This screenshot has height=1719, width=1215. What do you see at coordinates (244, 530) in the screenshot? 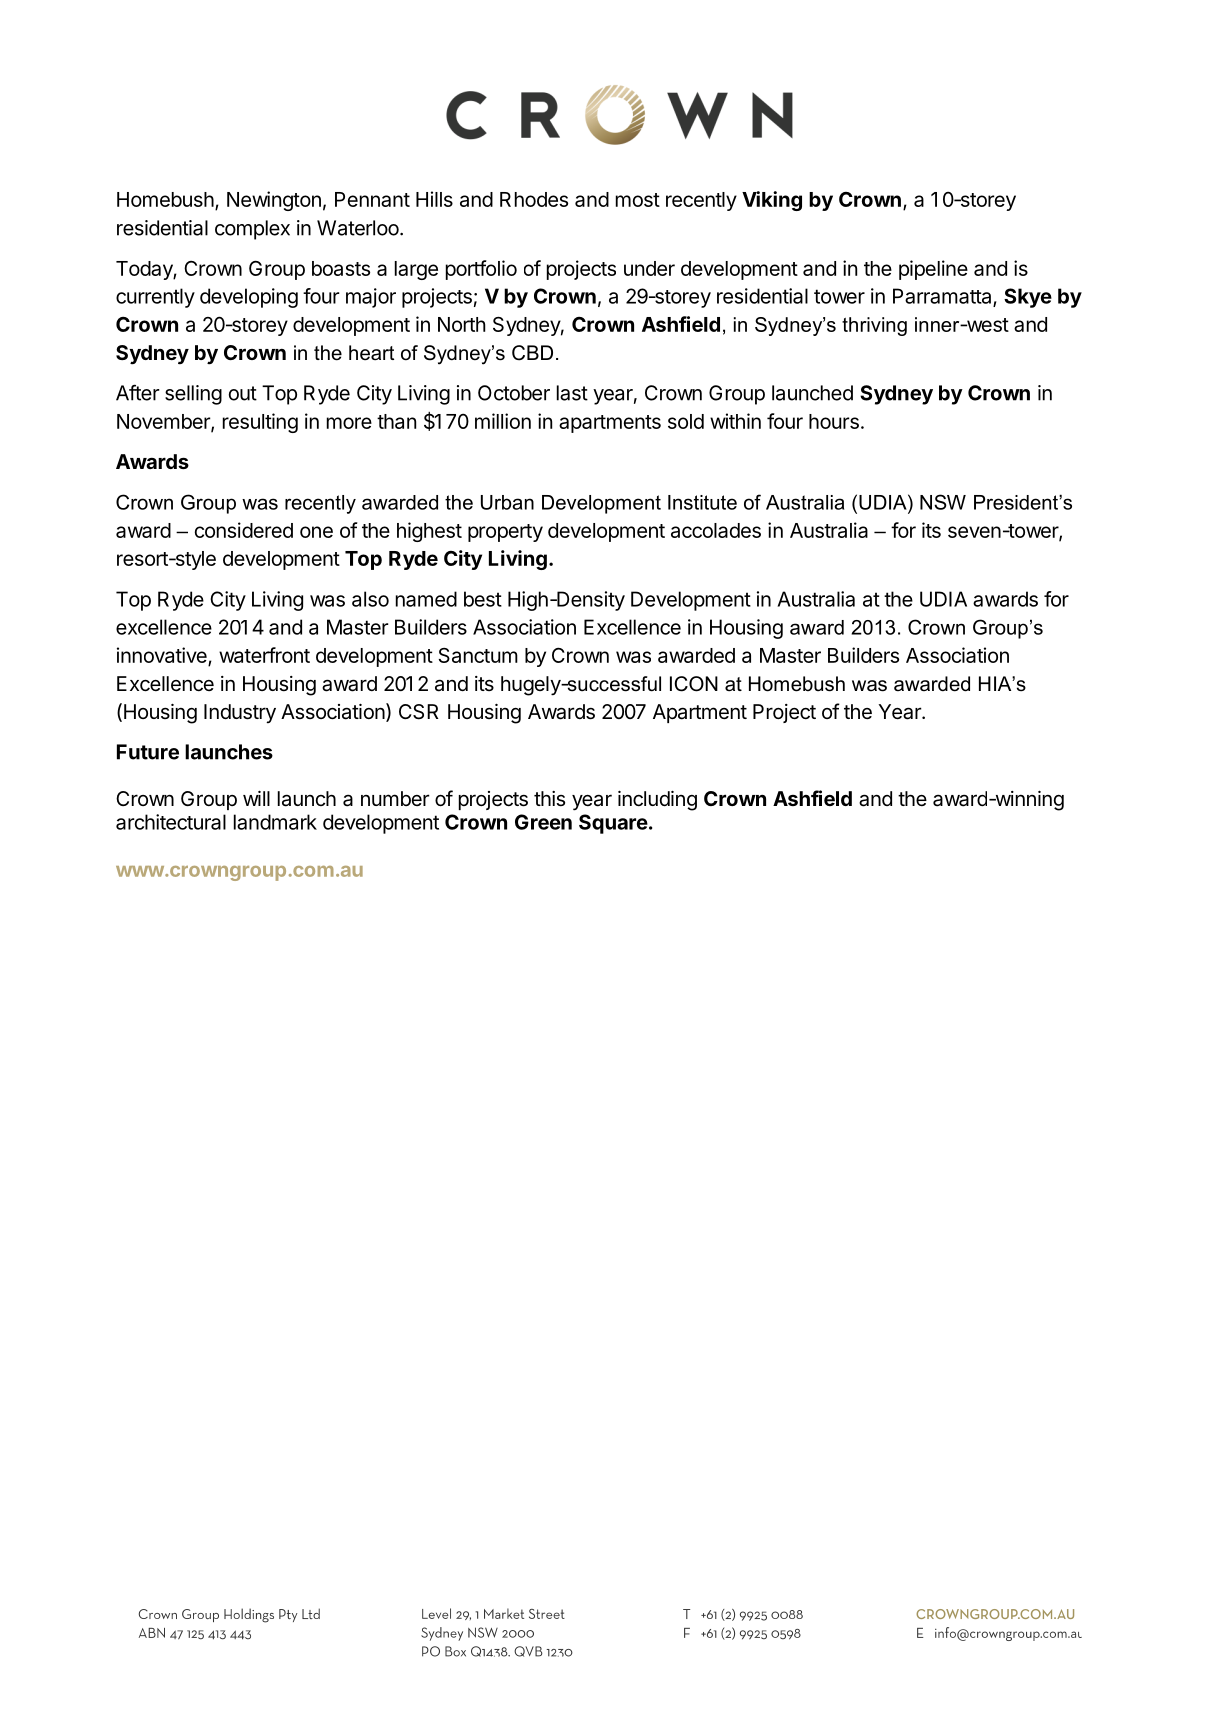
I see `considered` at bounding box center [244, 530].
